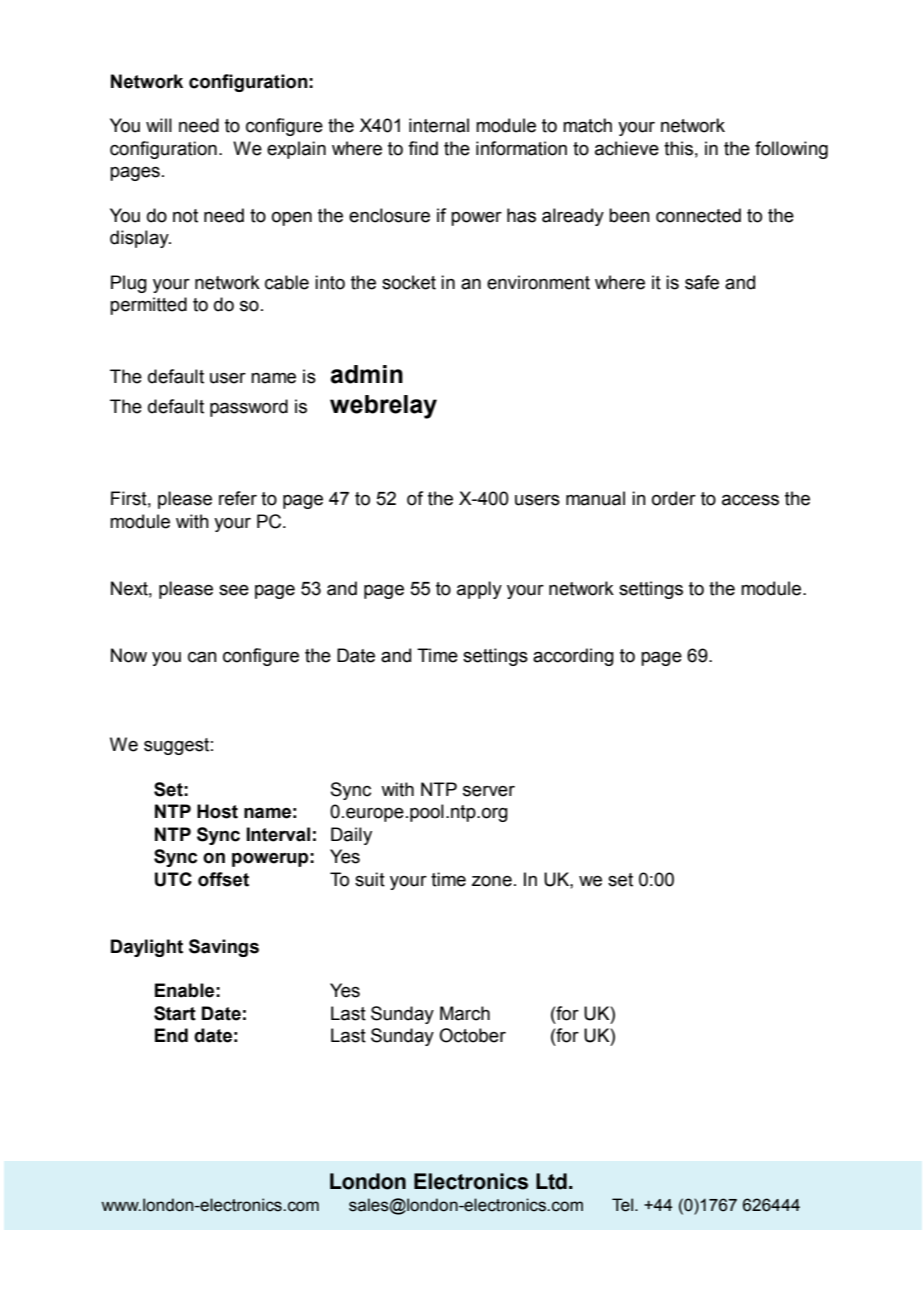  Describe the element at coordinates (698, 215) in the screenshot. I see `connected` at that location.
